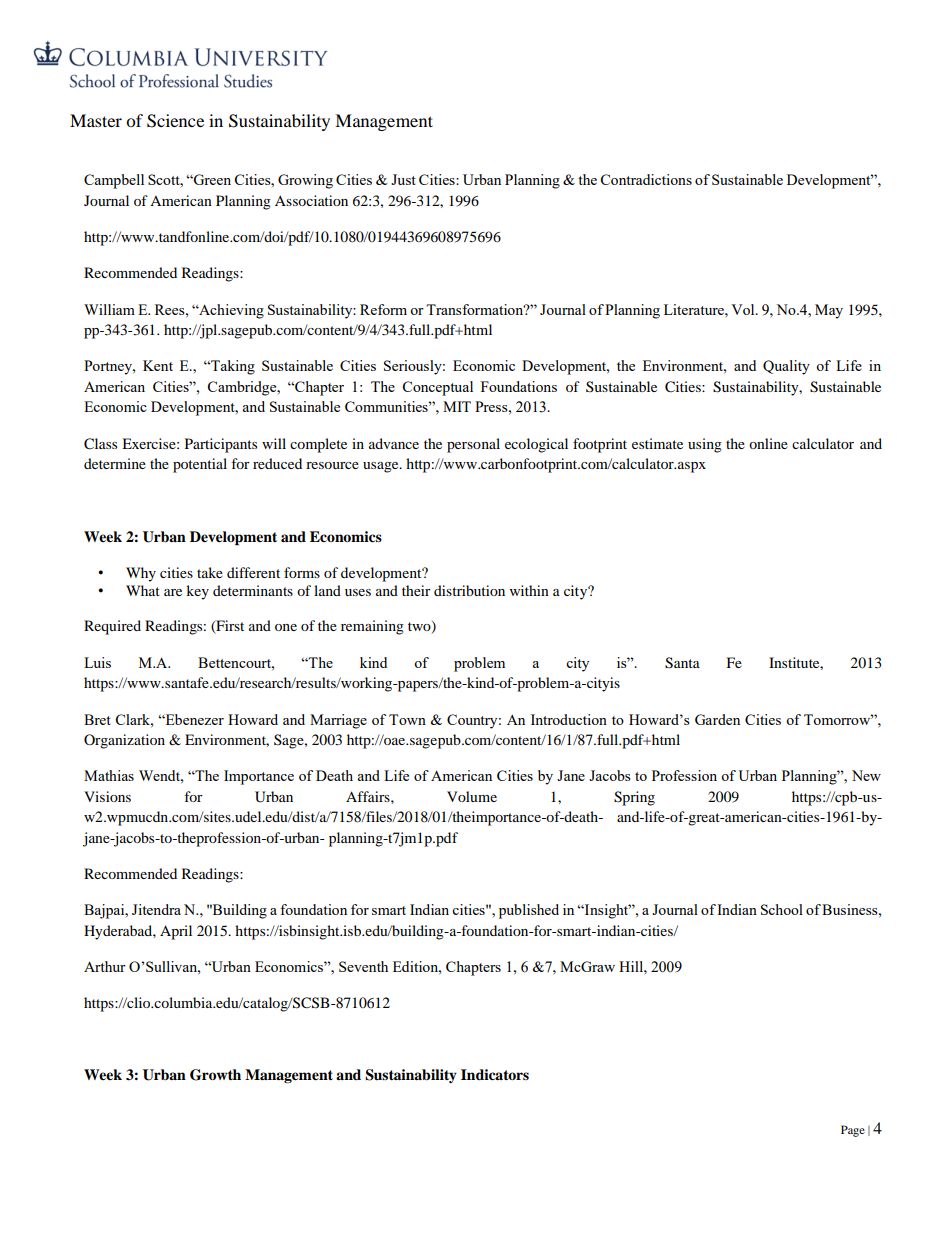 The image size is (952, 1233). I want to click on using, so click(705, 445).
